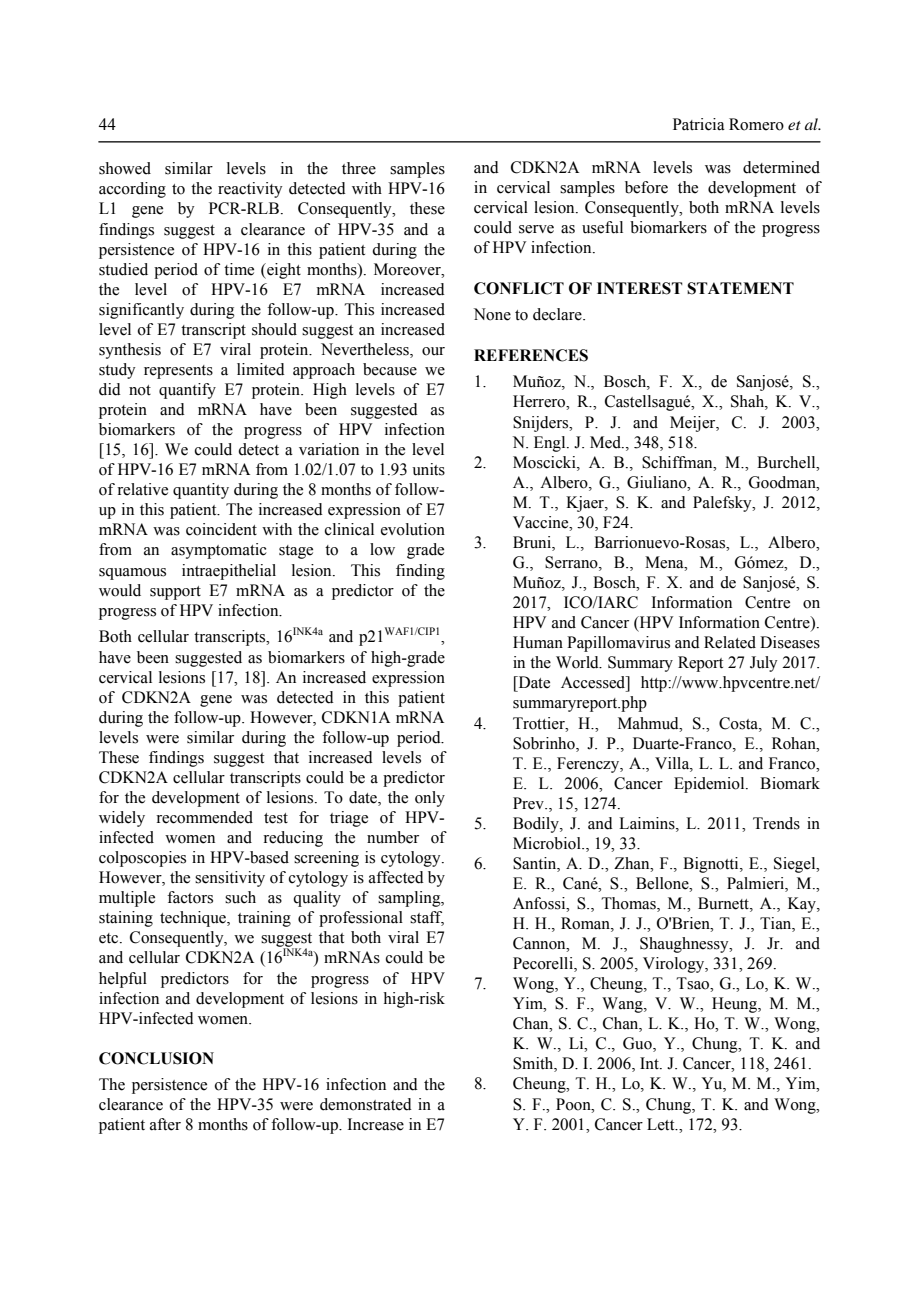 The width and height of the document is (924, 1308). I want to click on showed, so click(125, 168).
